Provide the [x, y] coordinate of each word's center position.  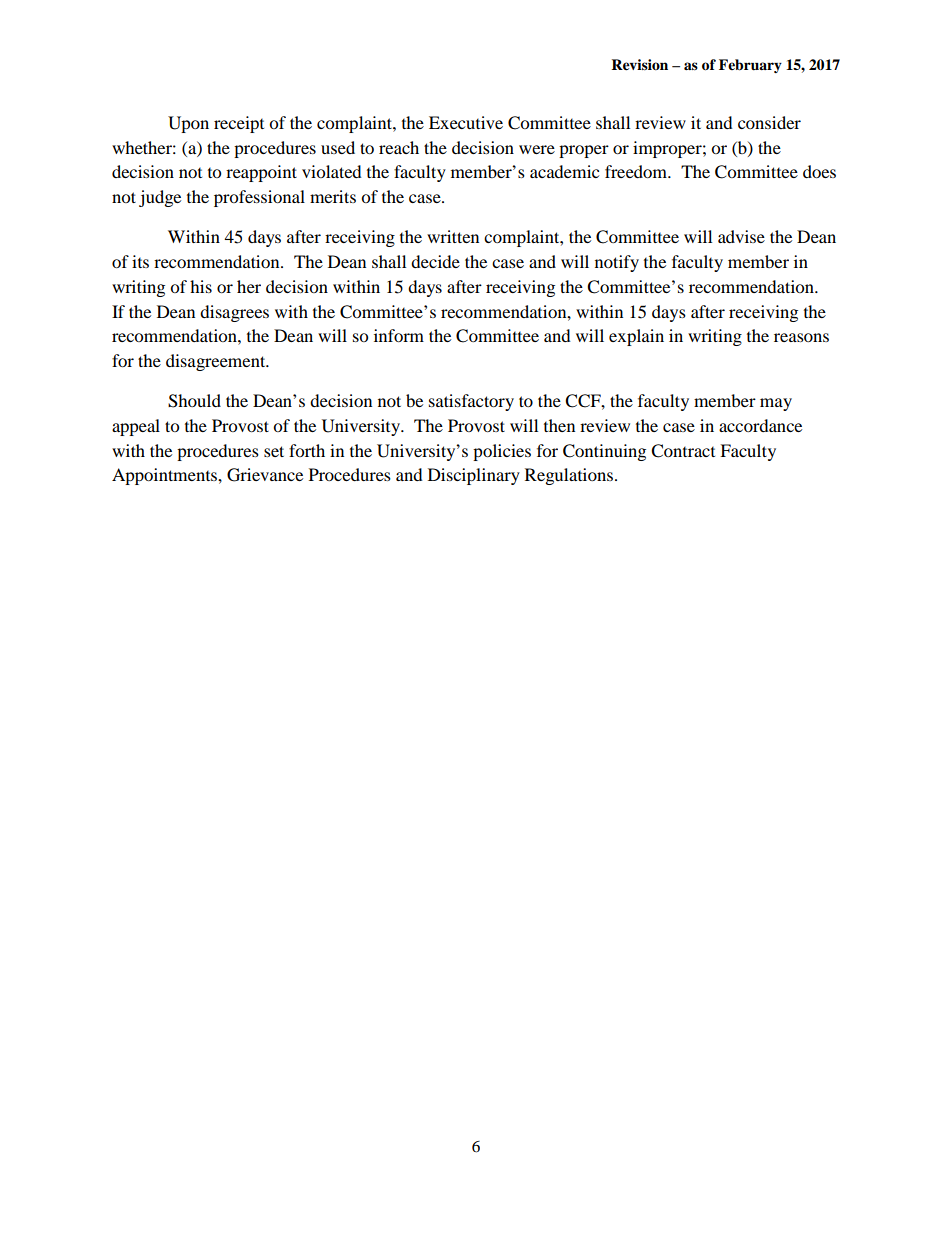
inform [399, 335]
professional [259, 198]
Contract [683, 451]
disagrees [234, 313]
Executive [466, 122]
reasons [801, 337]
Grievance [265, 475]
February [750, 66]
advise [741, 236]
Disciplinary [474, 476]
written [453, 236]
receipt [239, 124]
